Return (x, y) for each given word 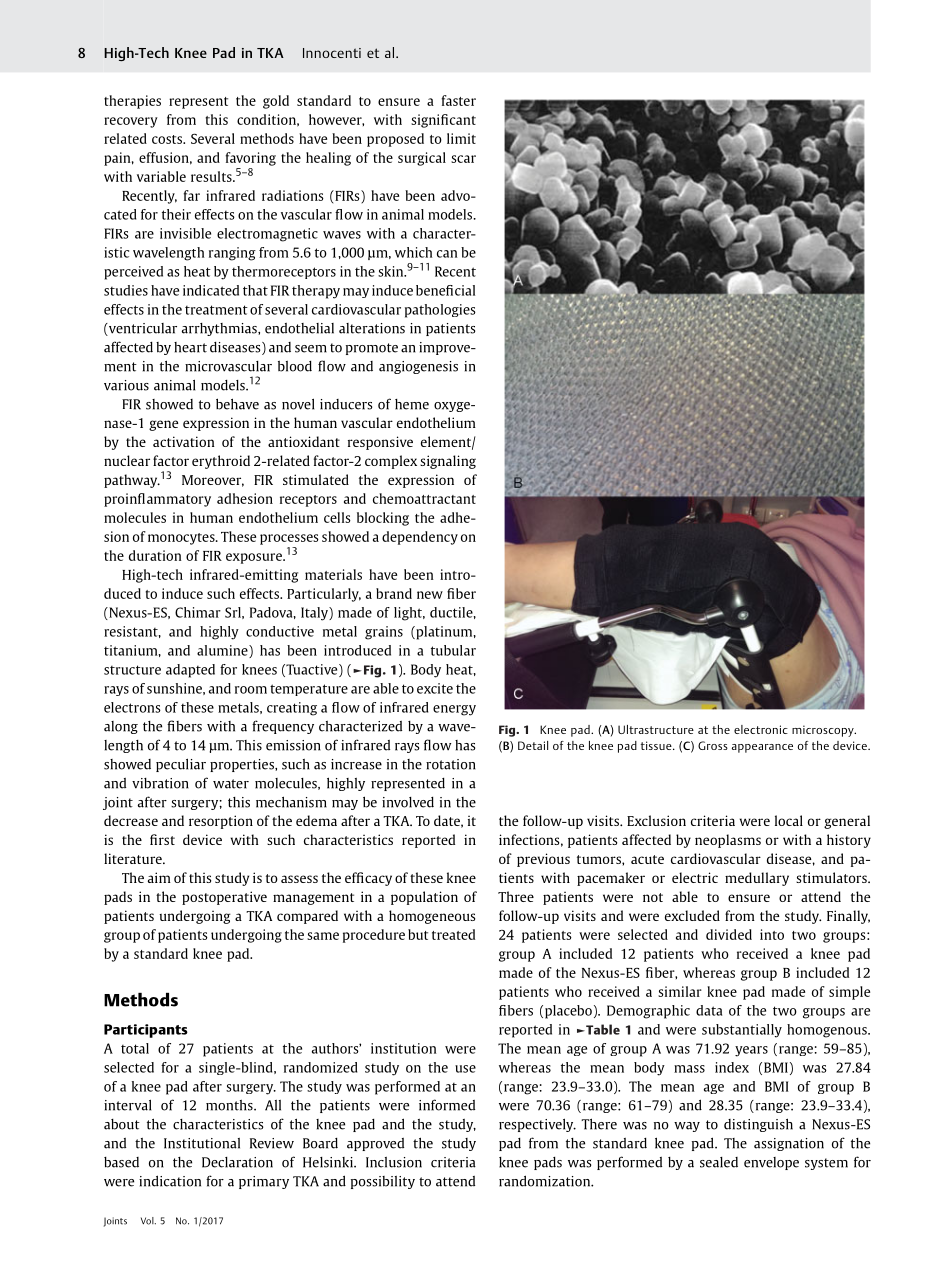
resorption (221, 822)
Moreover (213, 481)
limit (461, 138)
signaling (448, 462)
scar (463, 159)
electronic (761, 729)
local (789, 820)
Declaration (237, 1162)
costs (168, 139)
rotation (451, 764)
